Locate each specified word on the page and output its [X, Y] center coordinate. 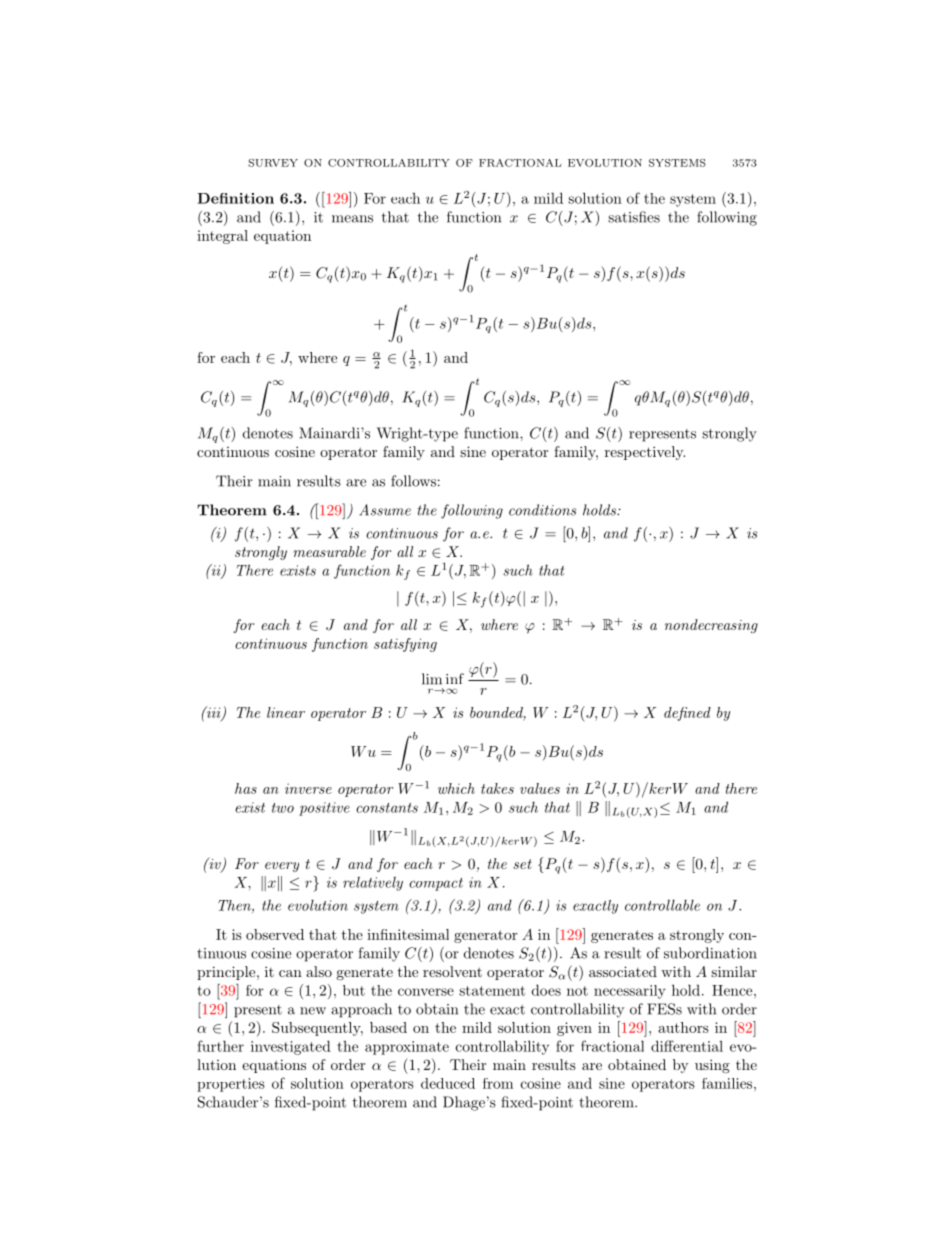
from [498, 1083]
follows [413, 481]
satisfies [634, 217]
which [456, 788]
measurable [329, 551]
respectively [645, 453]
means [352, 219]
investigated [291, 1047]
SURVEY [273, 163]
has [246, 788]
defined [687, 714]
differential [687, 1046]
